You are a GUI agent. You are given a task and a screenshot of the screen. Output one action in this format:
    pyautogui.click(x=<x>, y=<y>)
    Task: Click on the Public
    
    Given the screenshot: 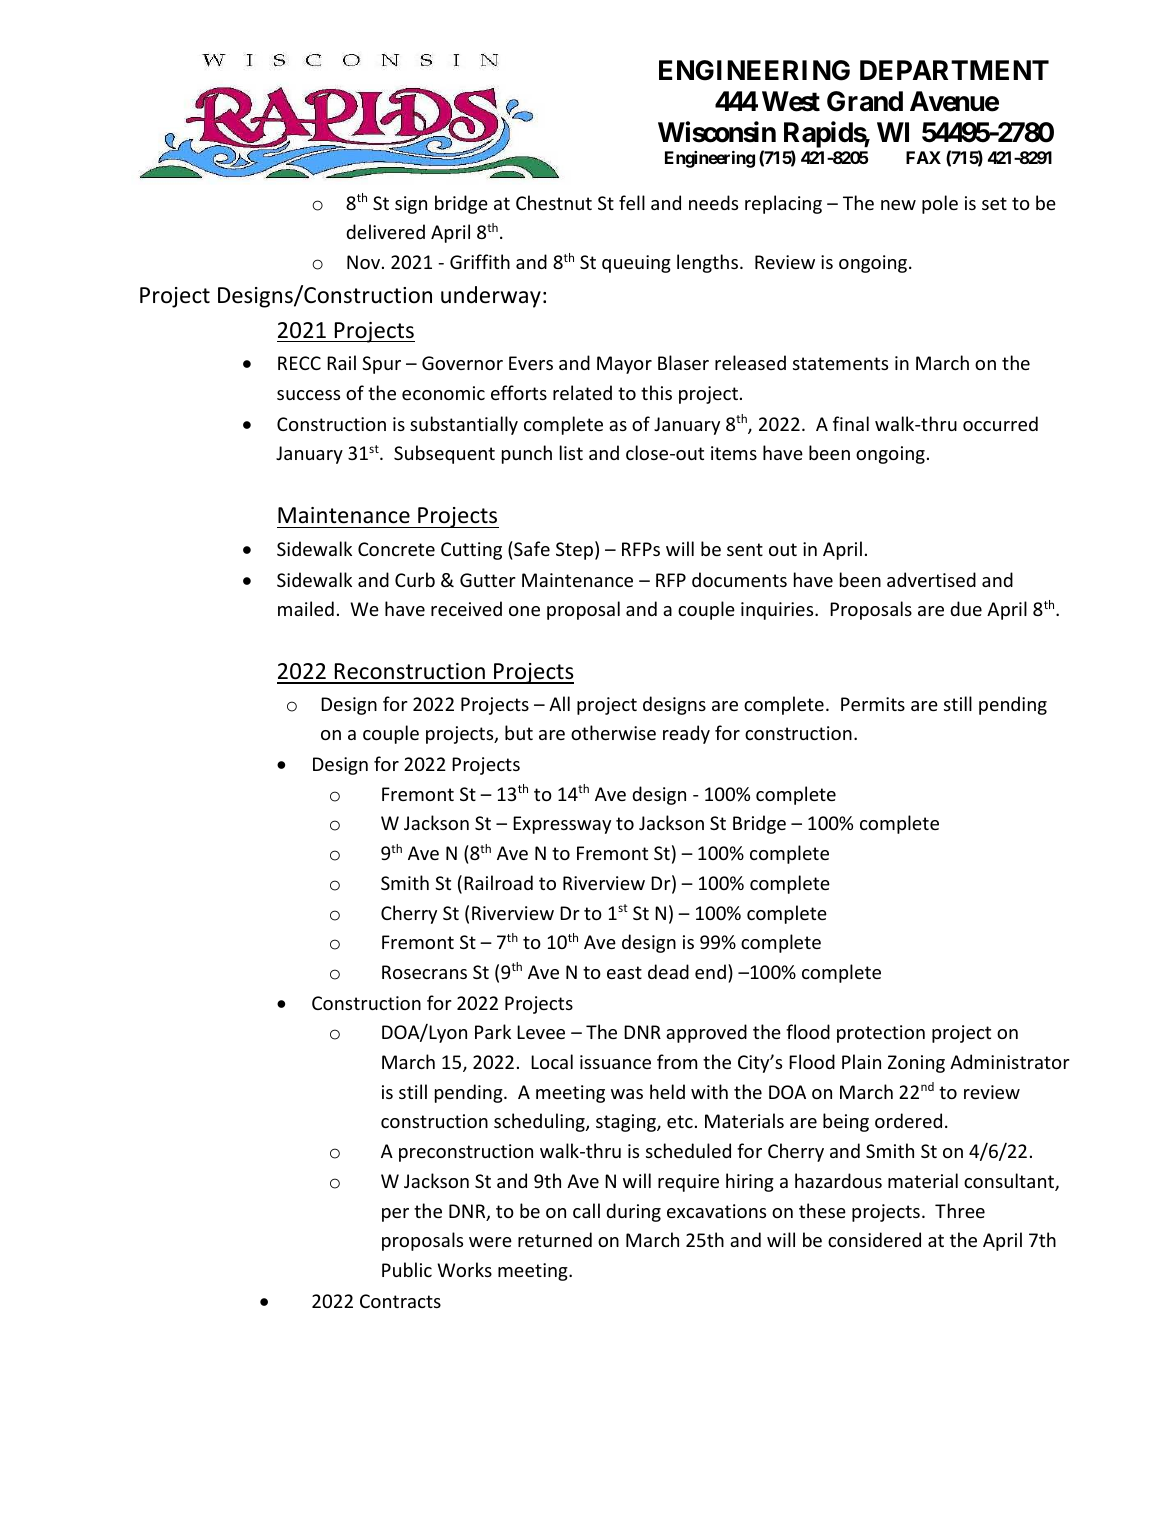 What is the action you would take?
    pyautogui.click(x=407, y=1269)
